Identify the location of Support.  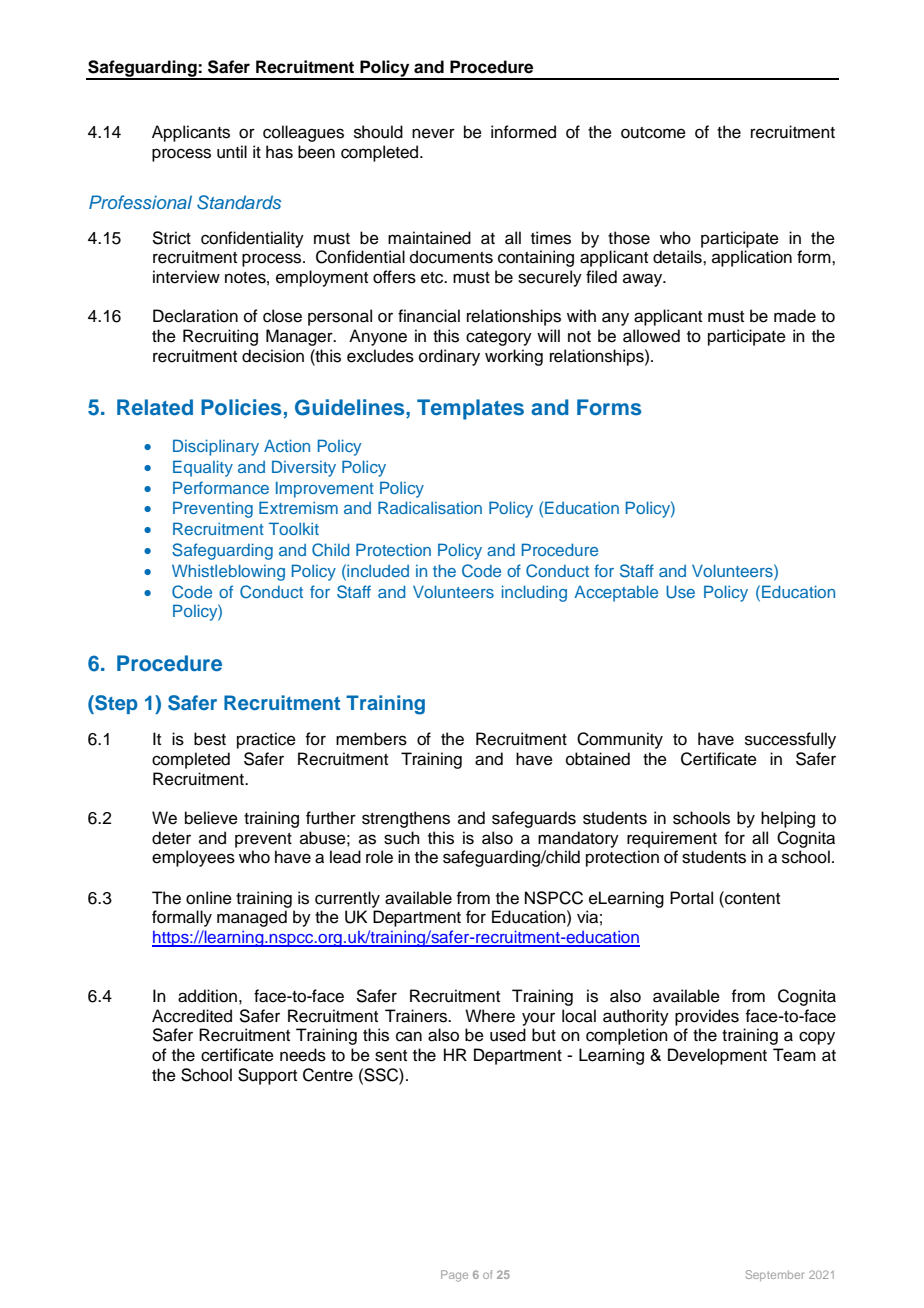
(267, 1076).
